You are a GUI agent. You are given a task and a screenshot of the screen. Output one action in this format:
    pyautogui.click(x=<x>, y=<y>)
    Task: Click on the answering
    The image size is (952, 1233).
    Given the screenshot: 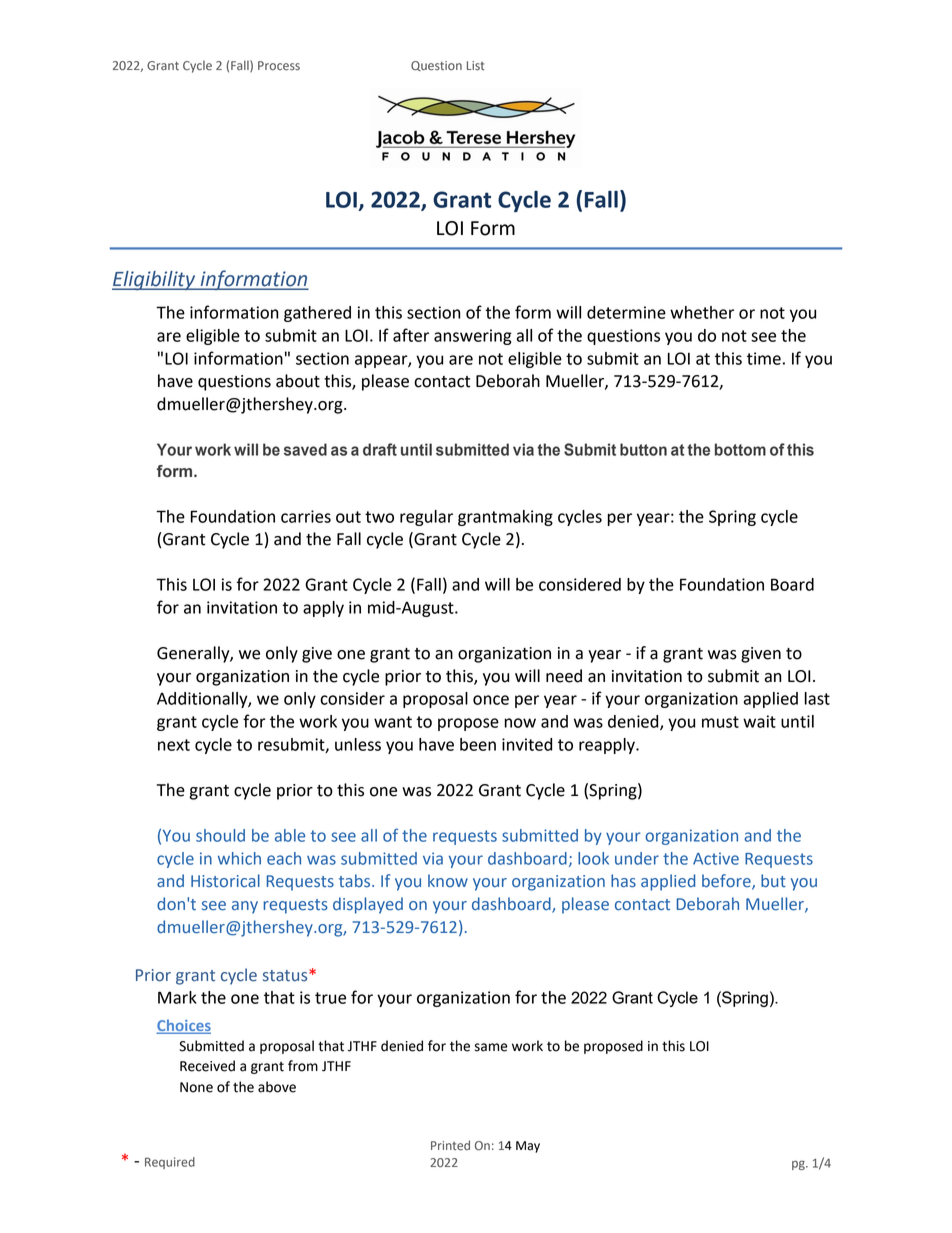 What is the action you would take?
    pyautogui.click(x=473, y=337)
